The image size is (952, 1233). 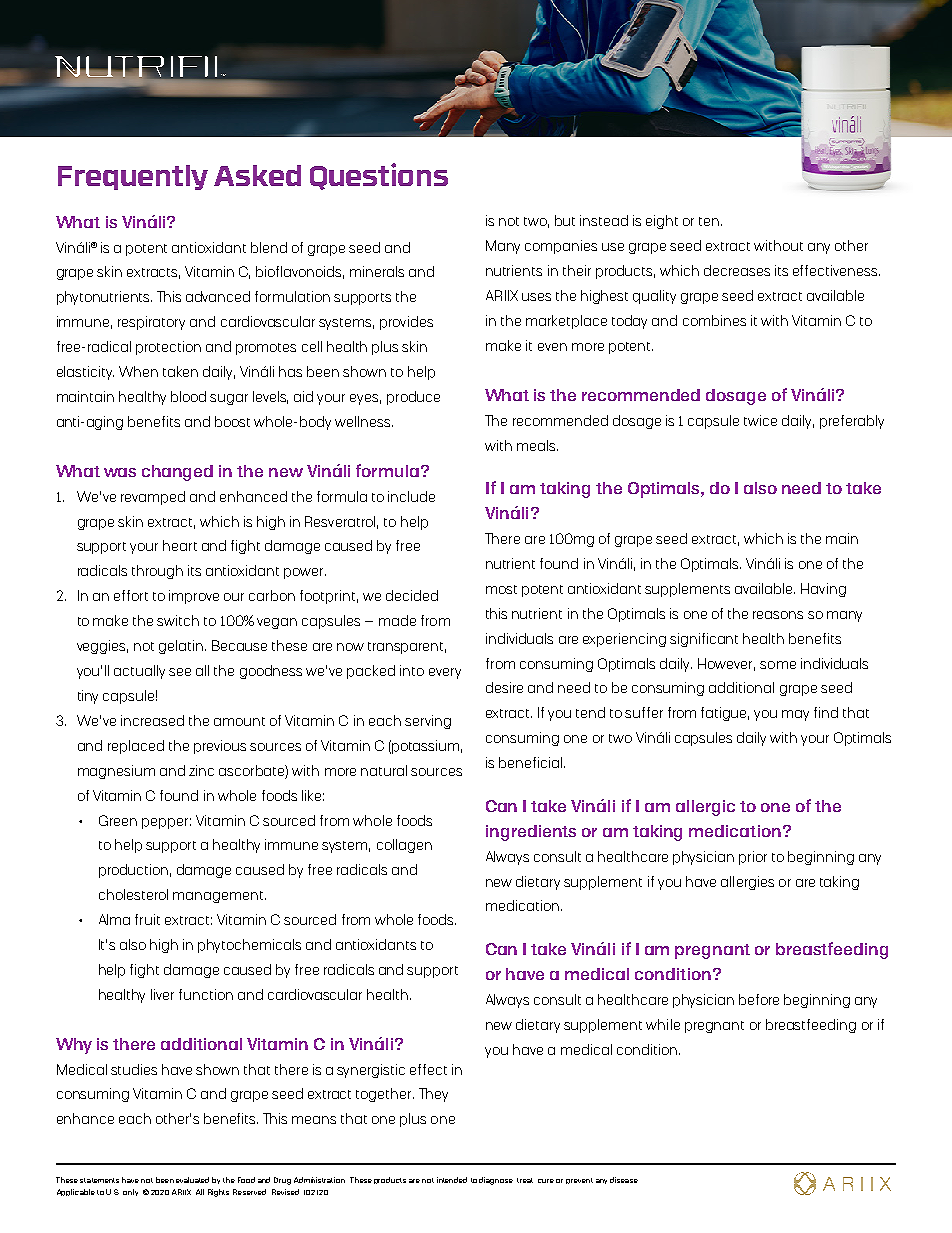 I want to click on collagen, so click(x=404, y=846).
